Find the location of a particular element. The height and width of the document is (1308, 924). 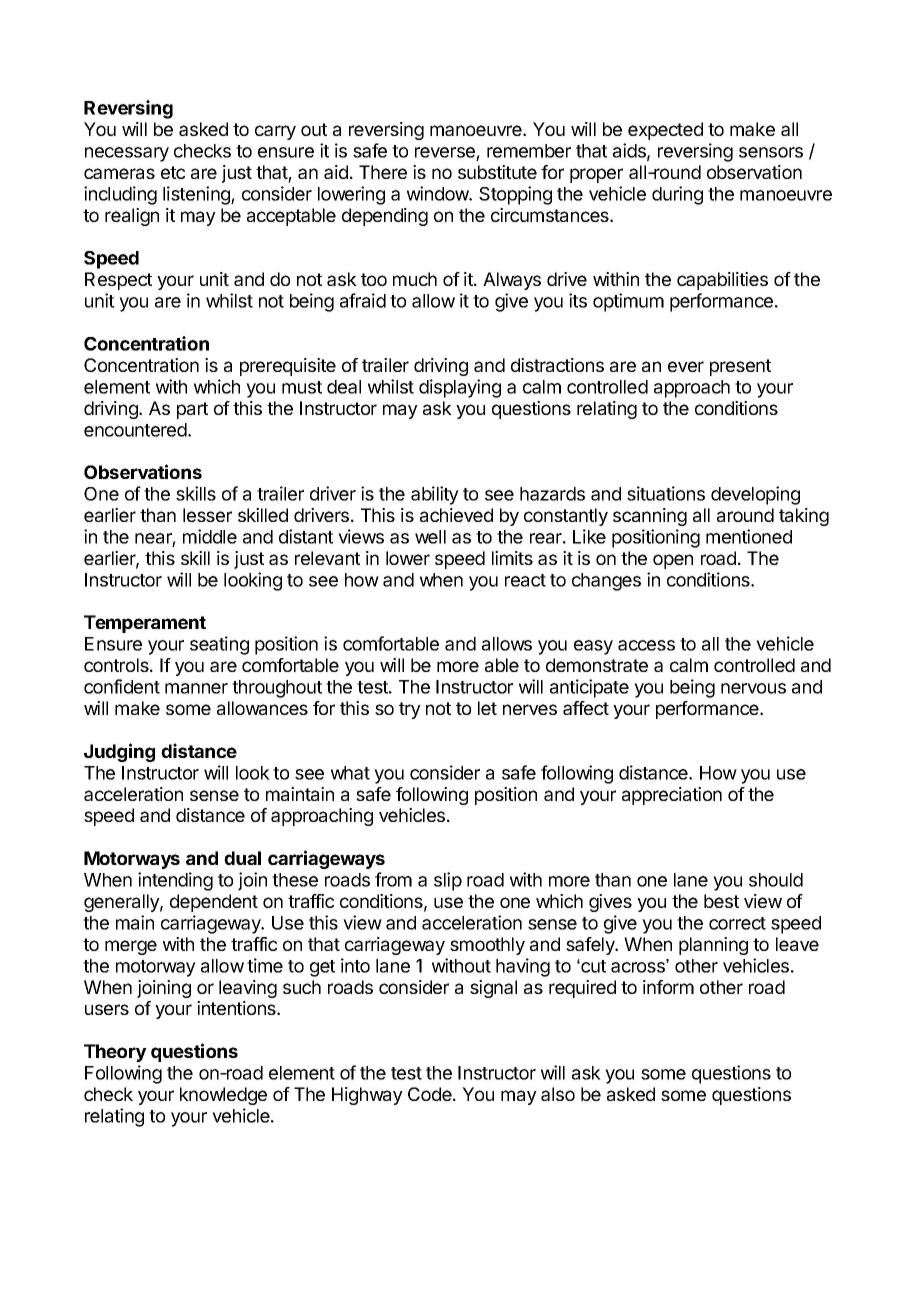

substitute is located at coordinates (497, 172).
